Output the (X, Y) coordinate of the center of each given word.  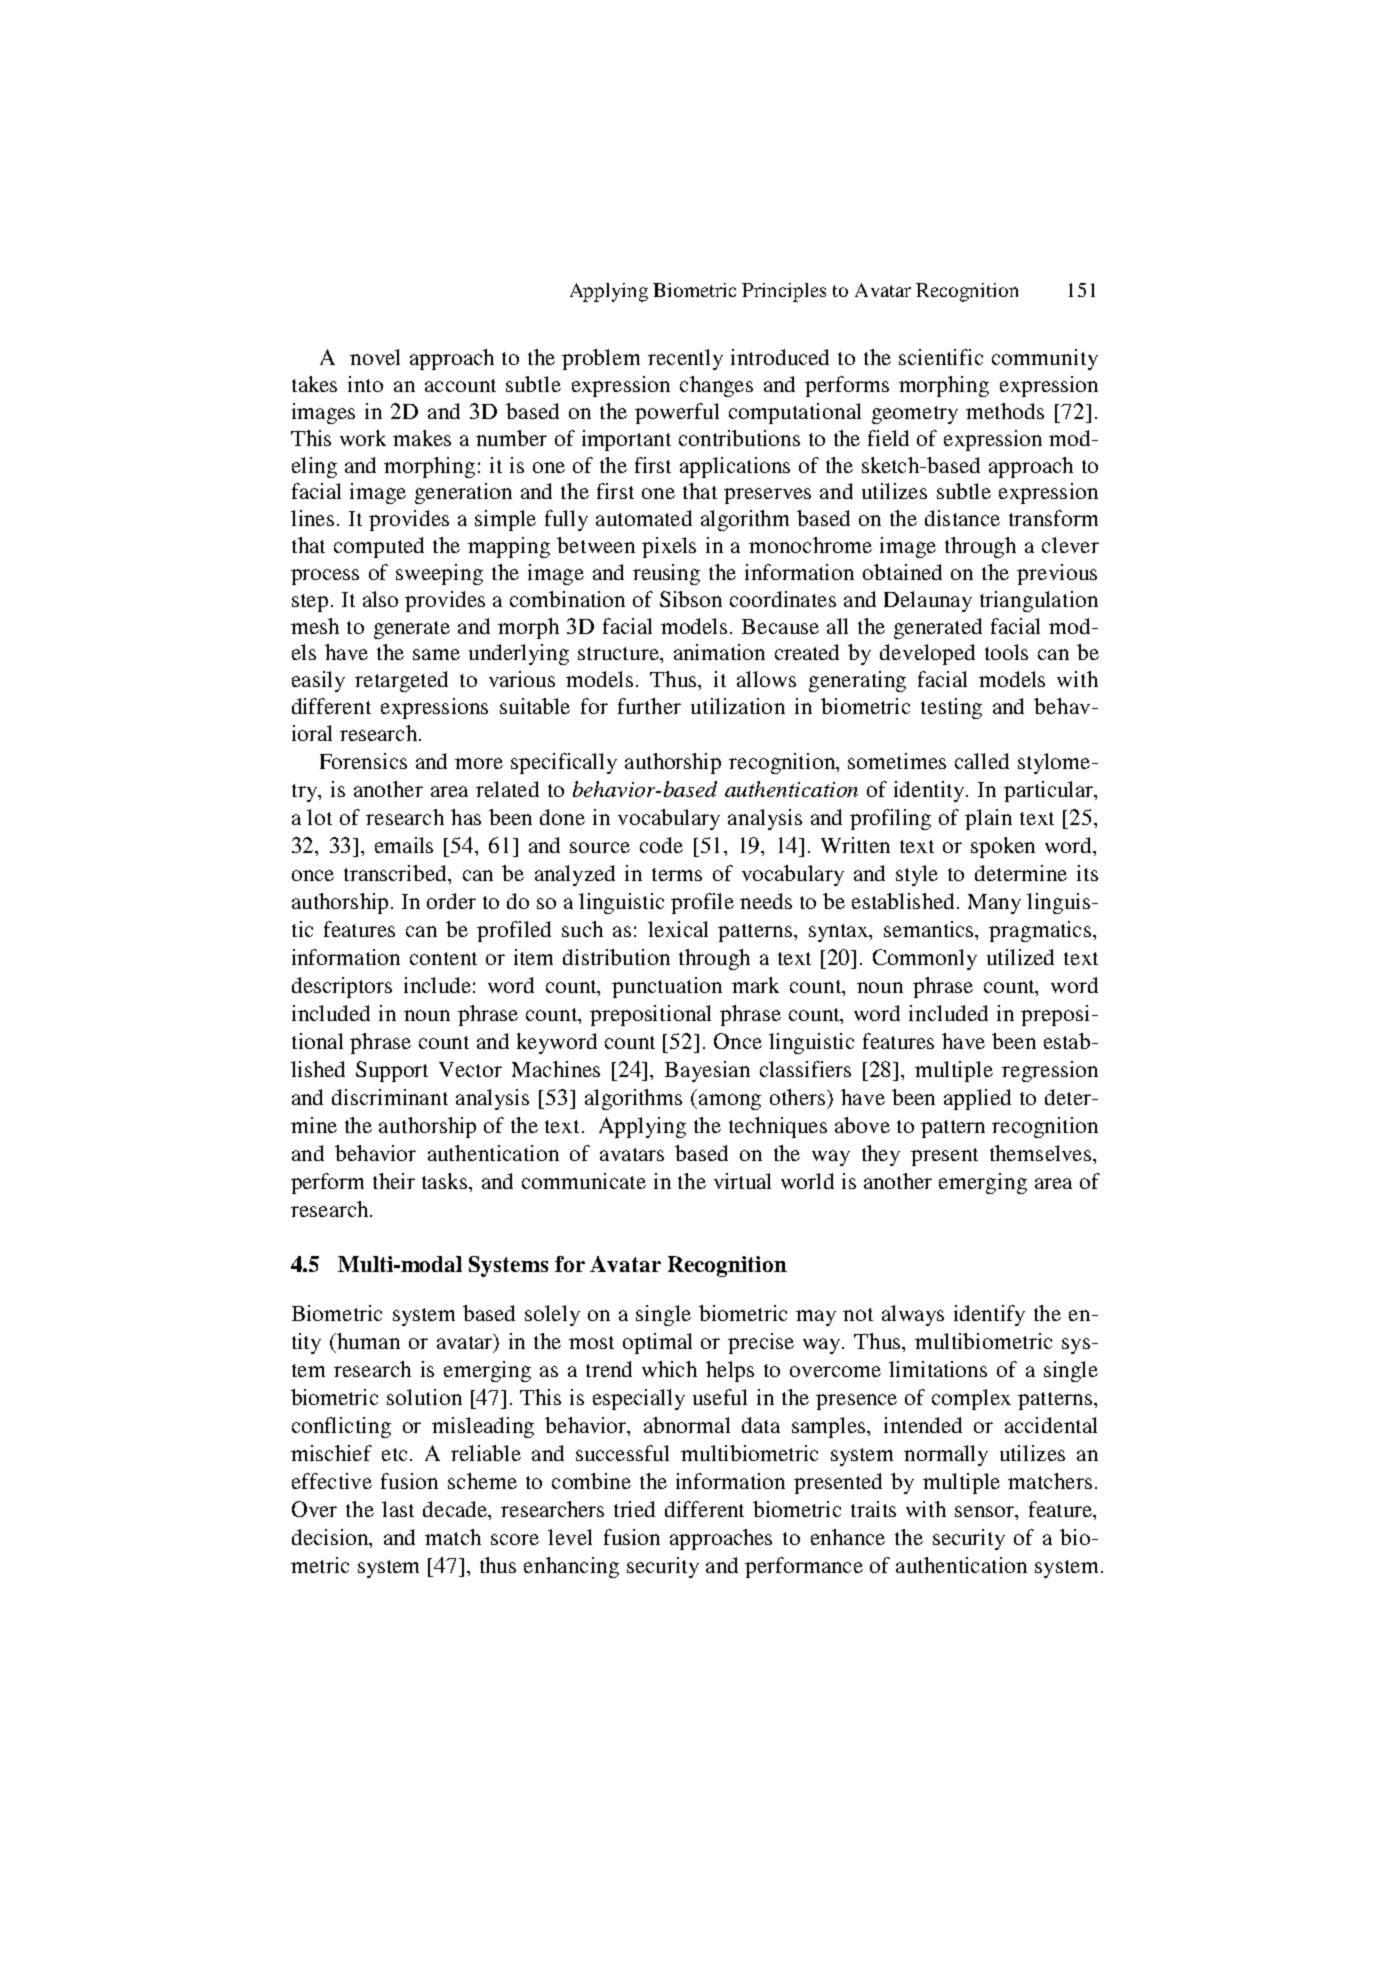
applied (977, 1099)
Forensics (363, 761)
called (982, 761)
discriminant (390, 1097)
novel (375, 357)
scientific (941, 357)
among (730, 1102)
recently (685, 359)
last (398, 1509)
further (649, 706)
